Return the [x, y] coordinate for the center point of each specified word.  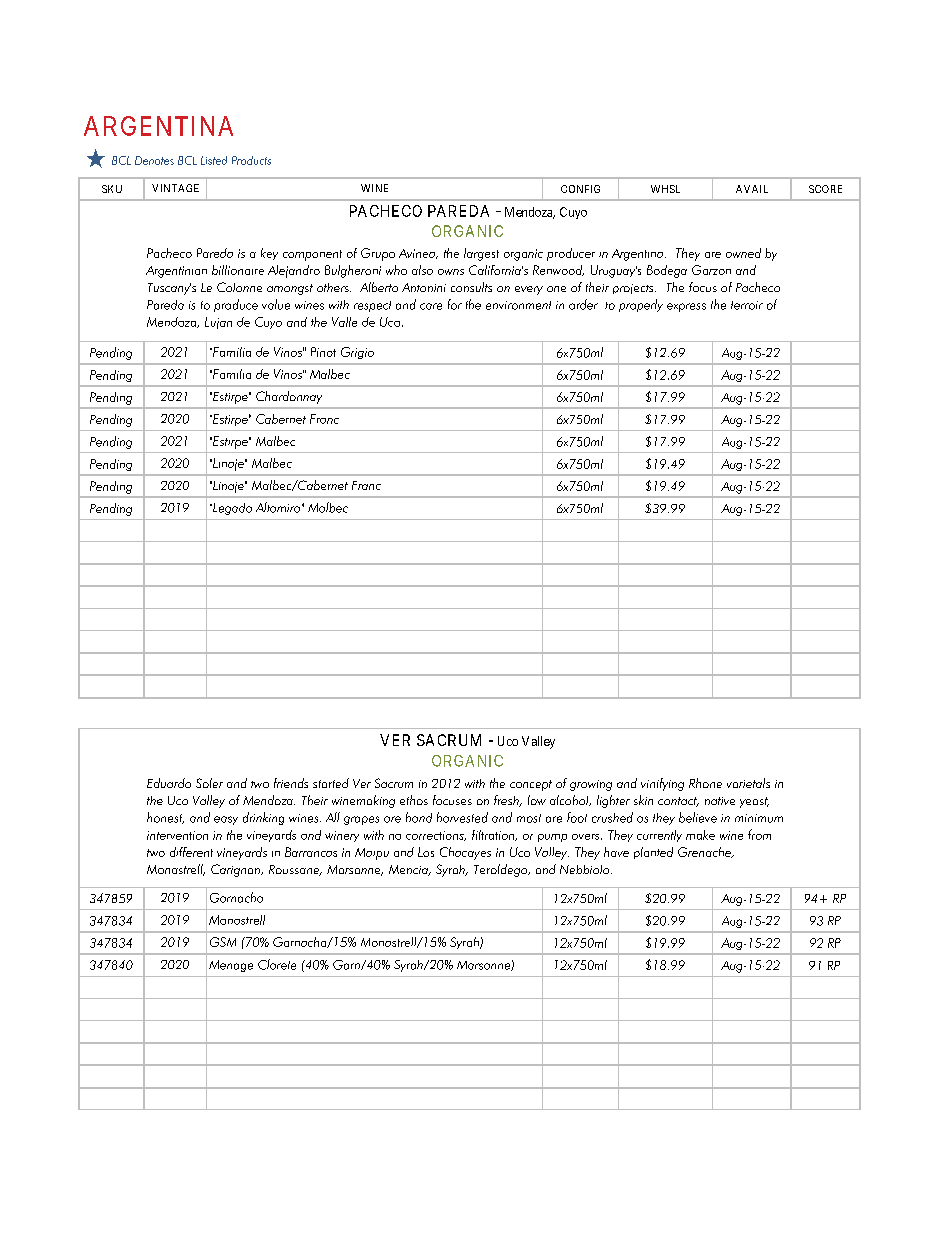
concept [531, 785]
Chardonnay [289, 397]
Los [426, 852]
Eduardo [169, 783]
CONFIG [580, 189]
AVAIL [752, 189]
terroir [747, 305]
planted [653, 853]
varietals [748, 783]
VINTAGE [175, 188]
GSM [223, 942]
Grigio [357, 353]
